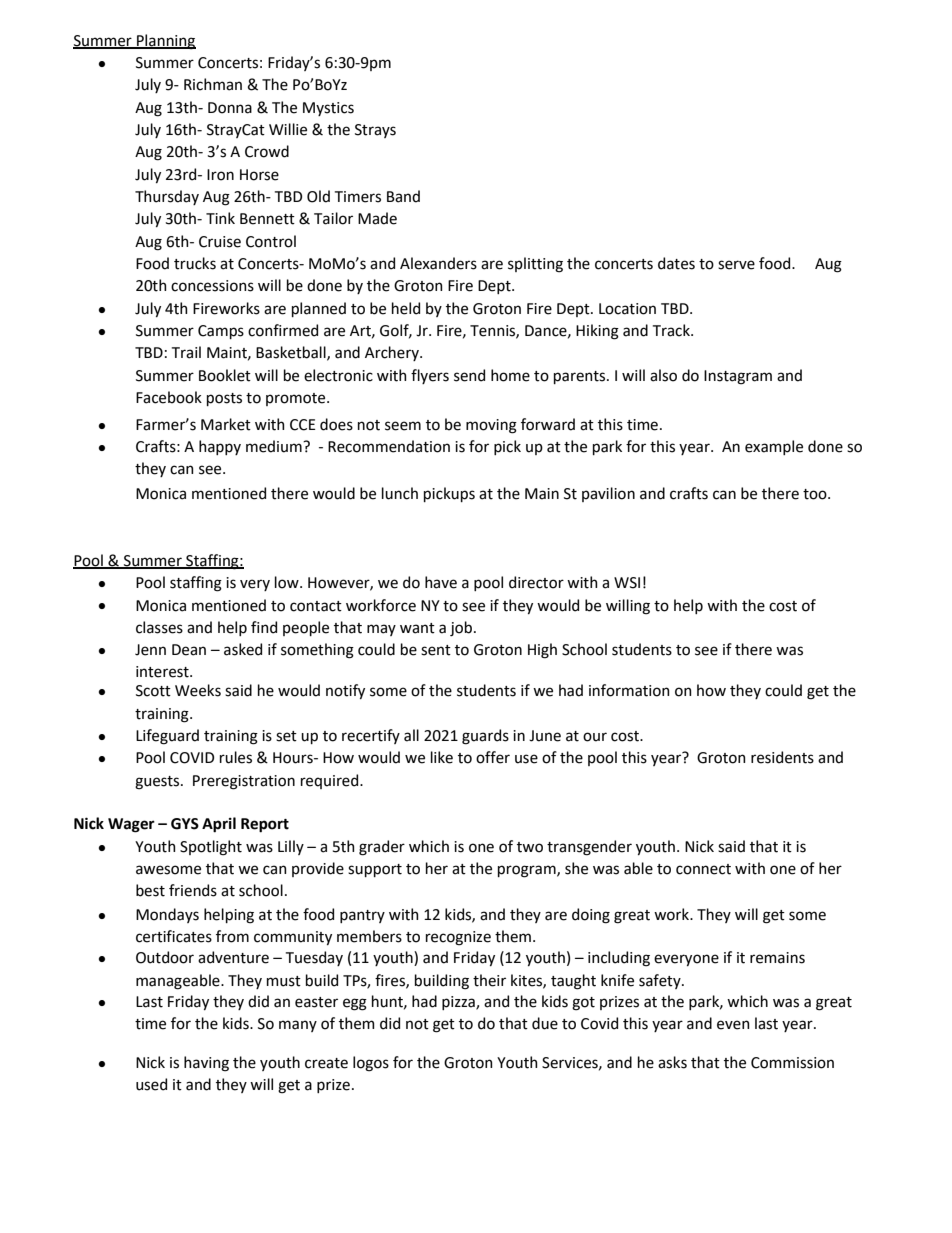  Describe the element at coordinates (406, 308) in the page. I see `held` at that location.
